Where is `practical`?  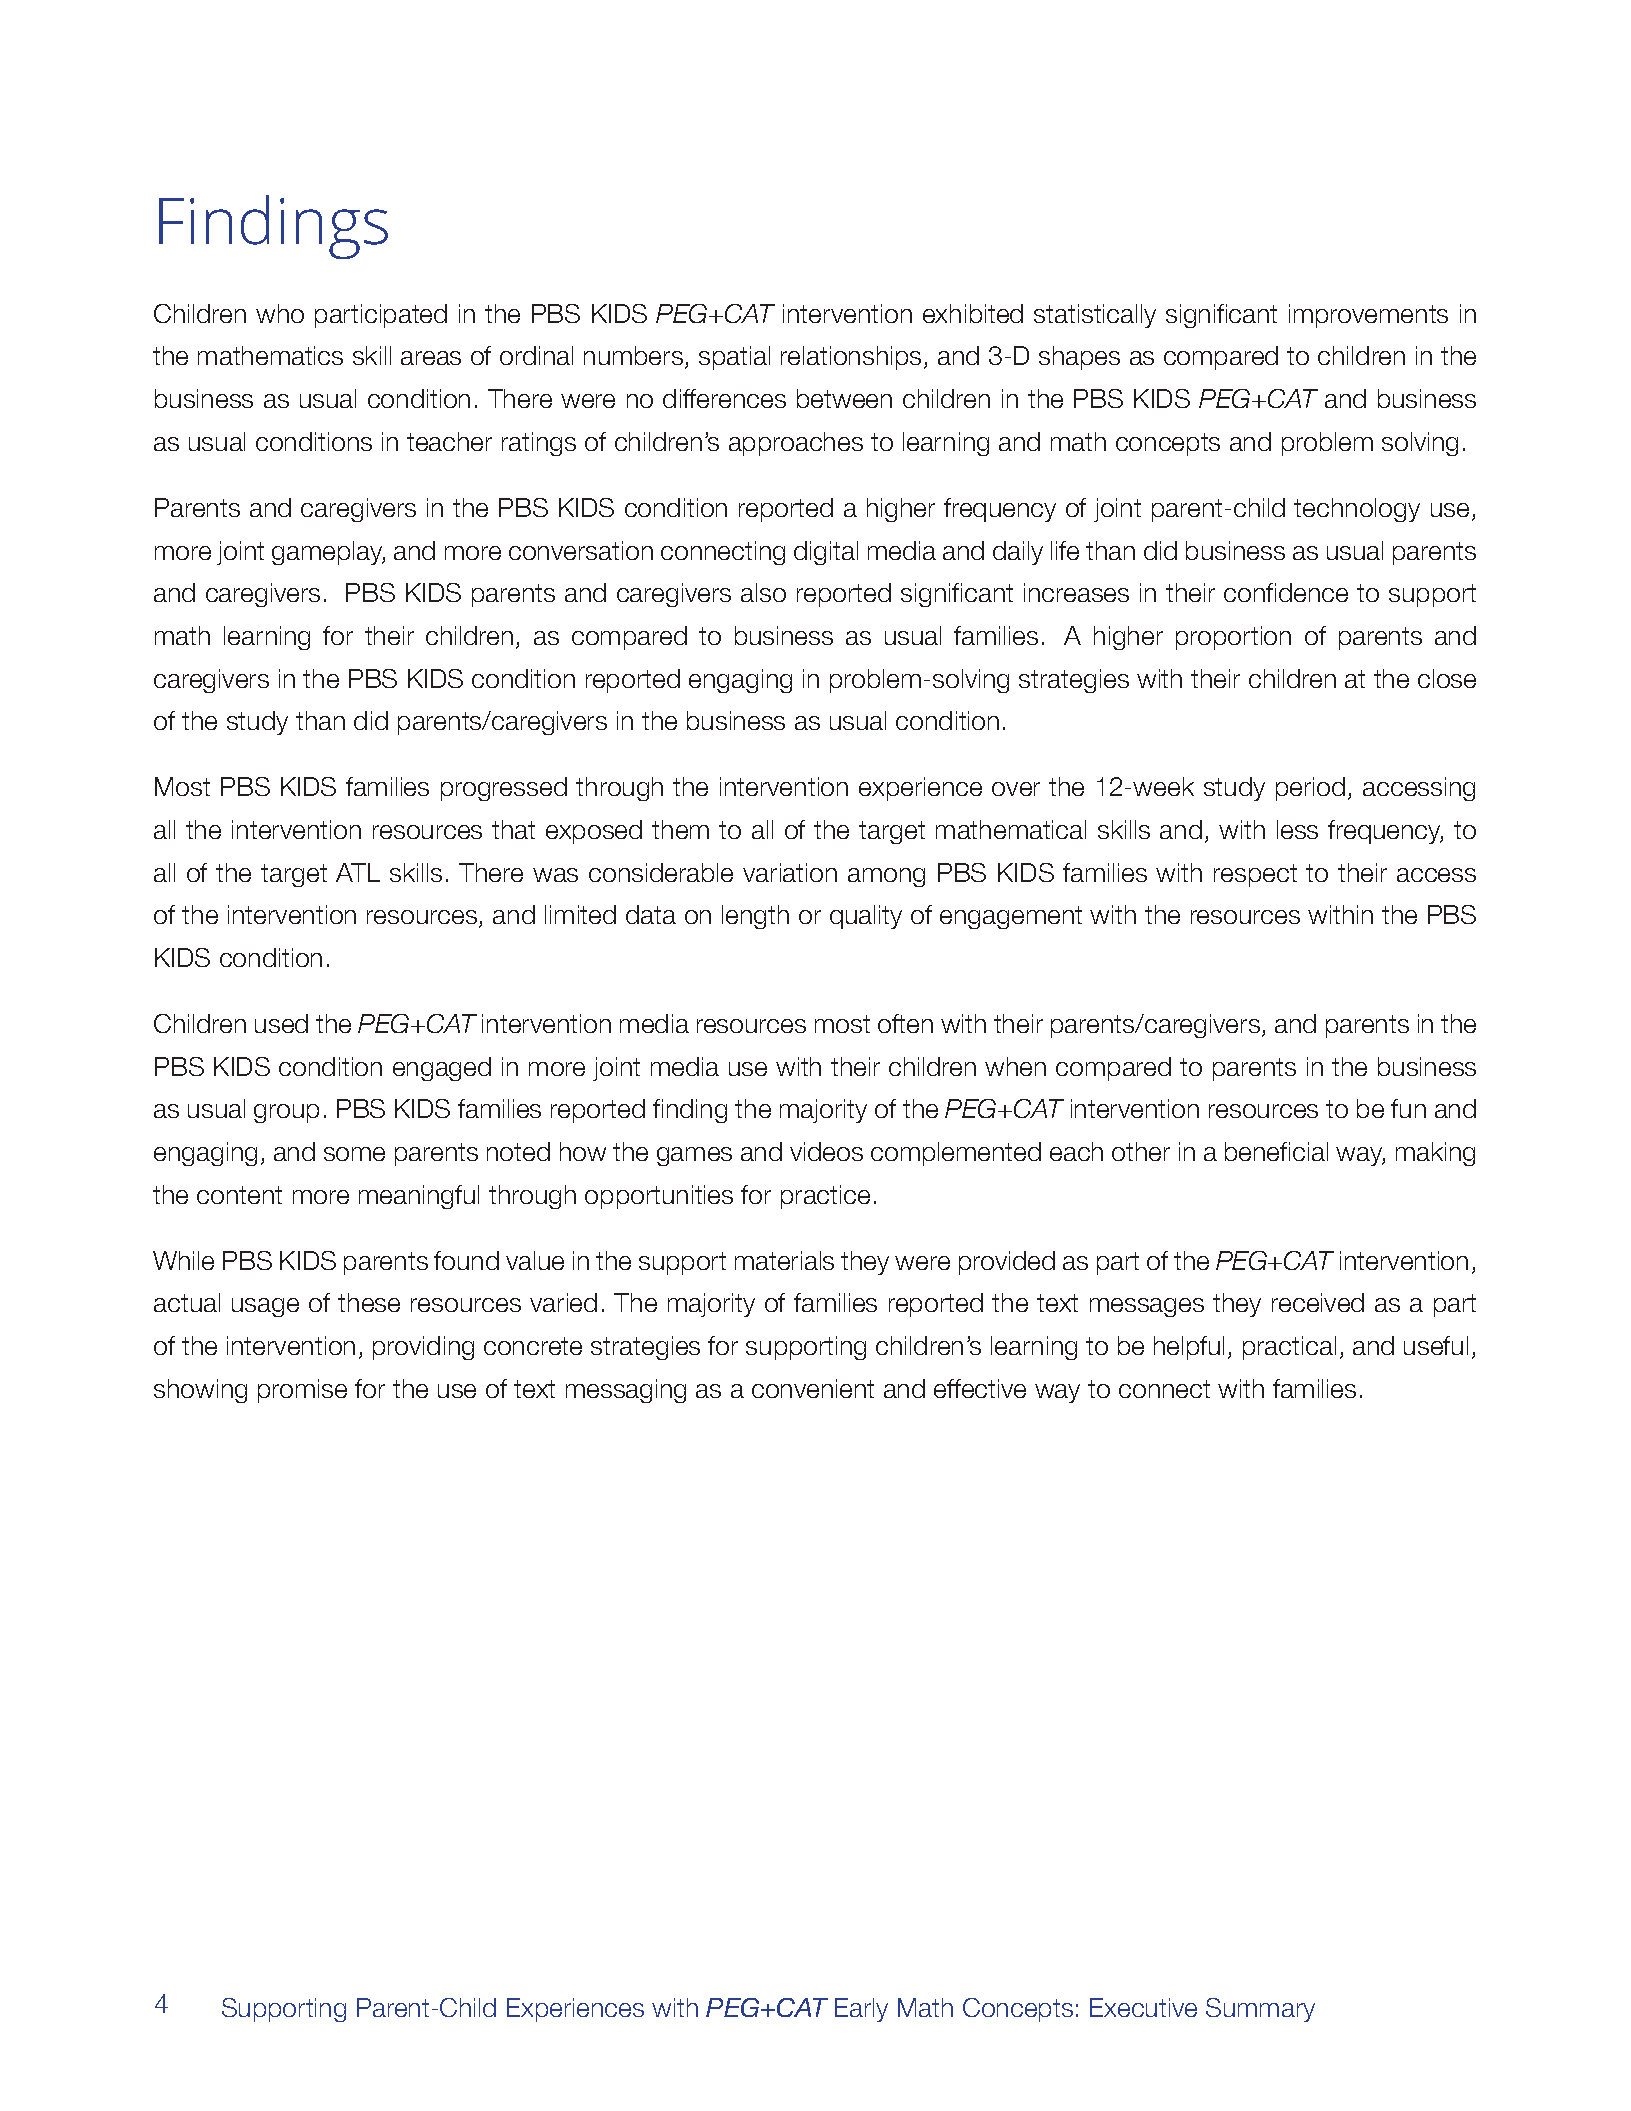
practical is located at coordinates (1289, 1348).
